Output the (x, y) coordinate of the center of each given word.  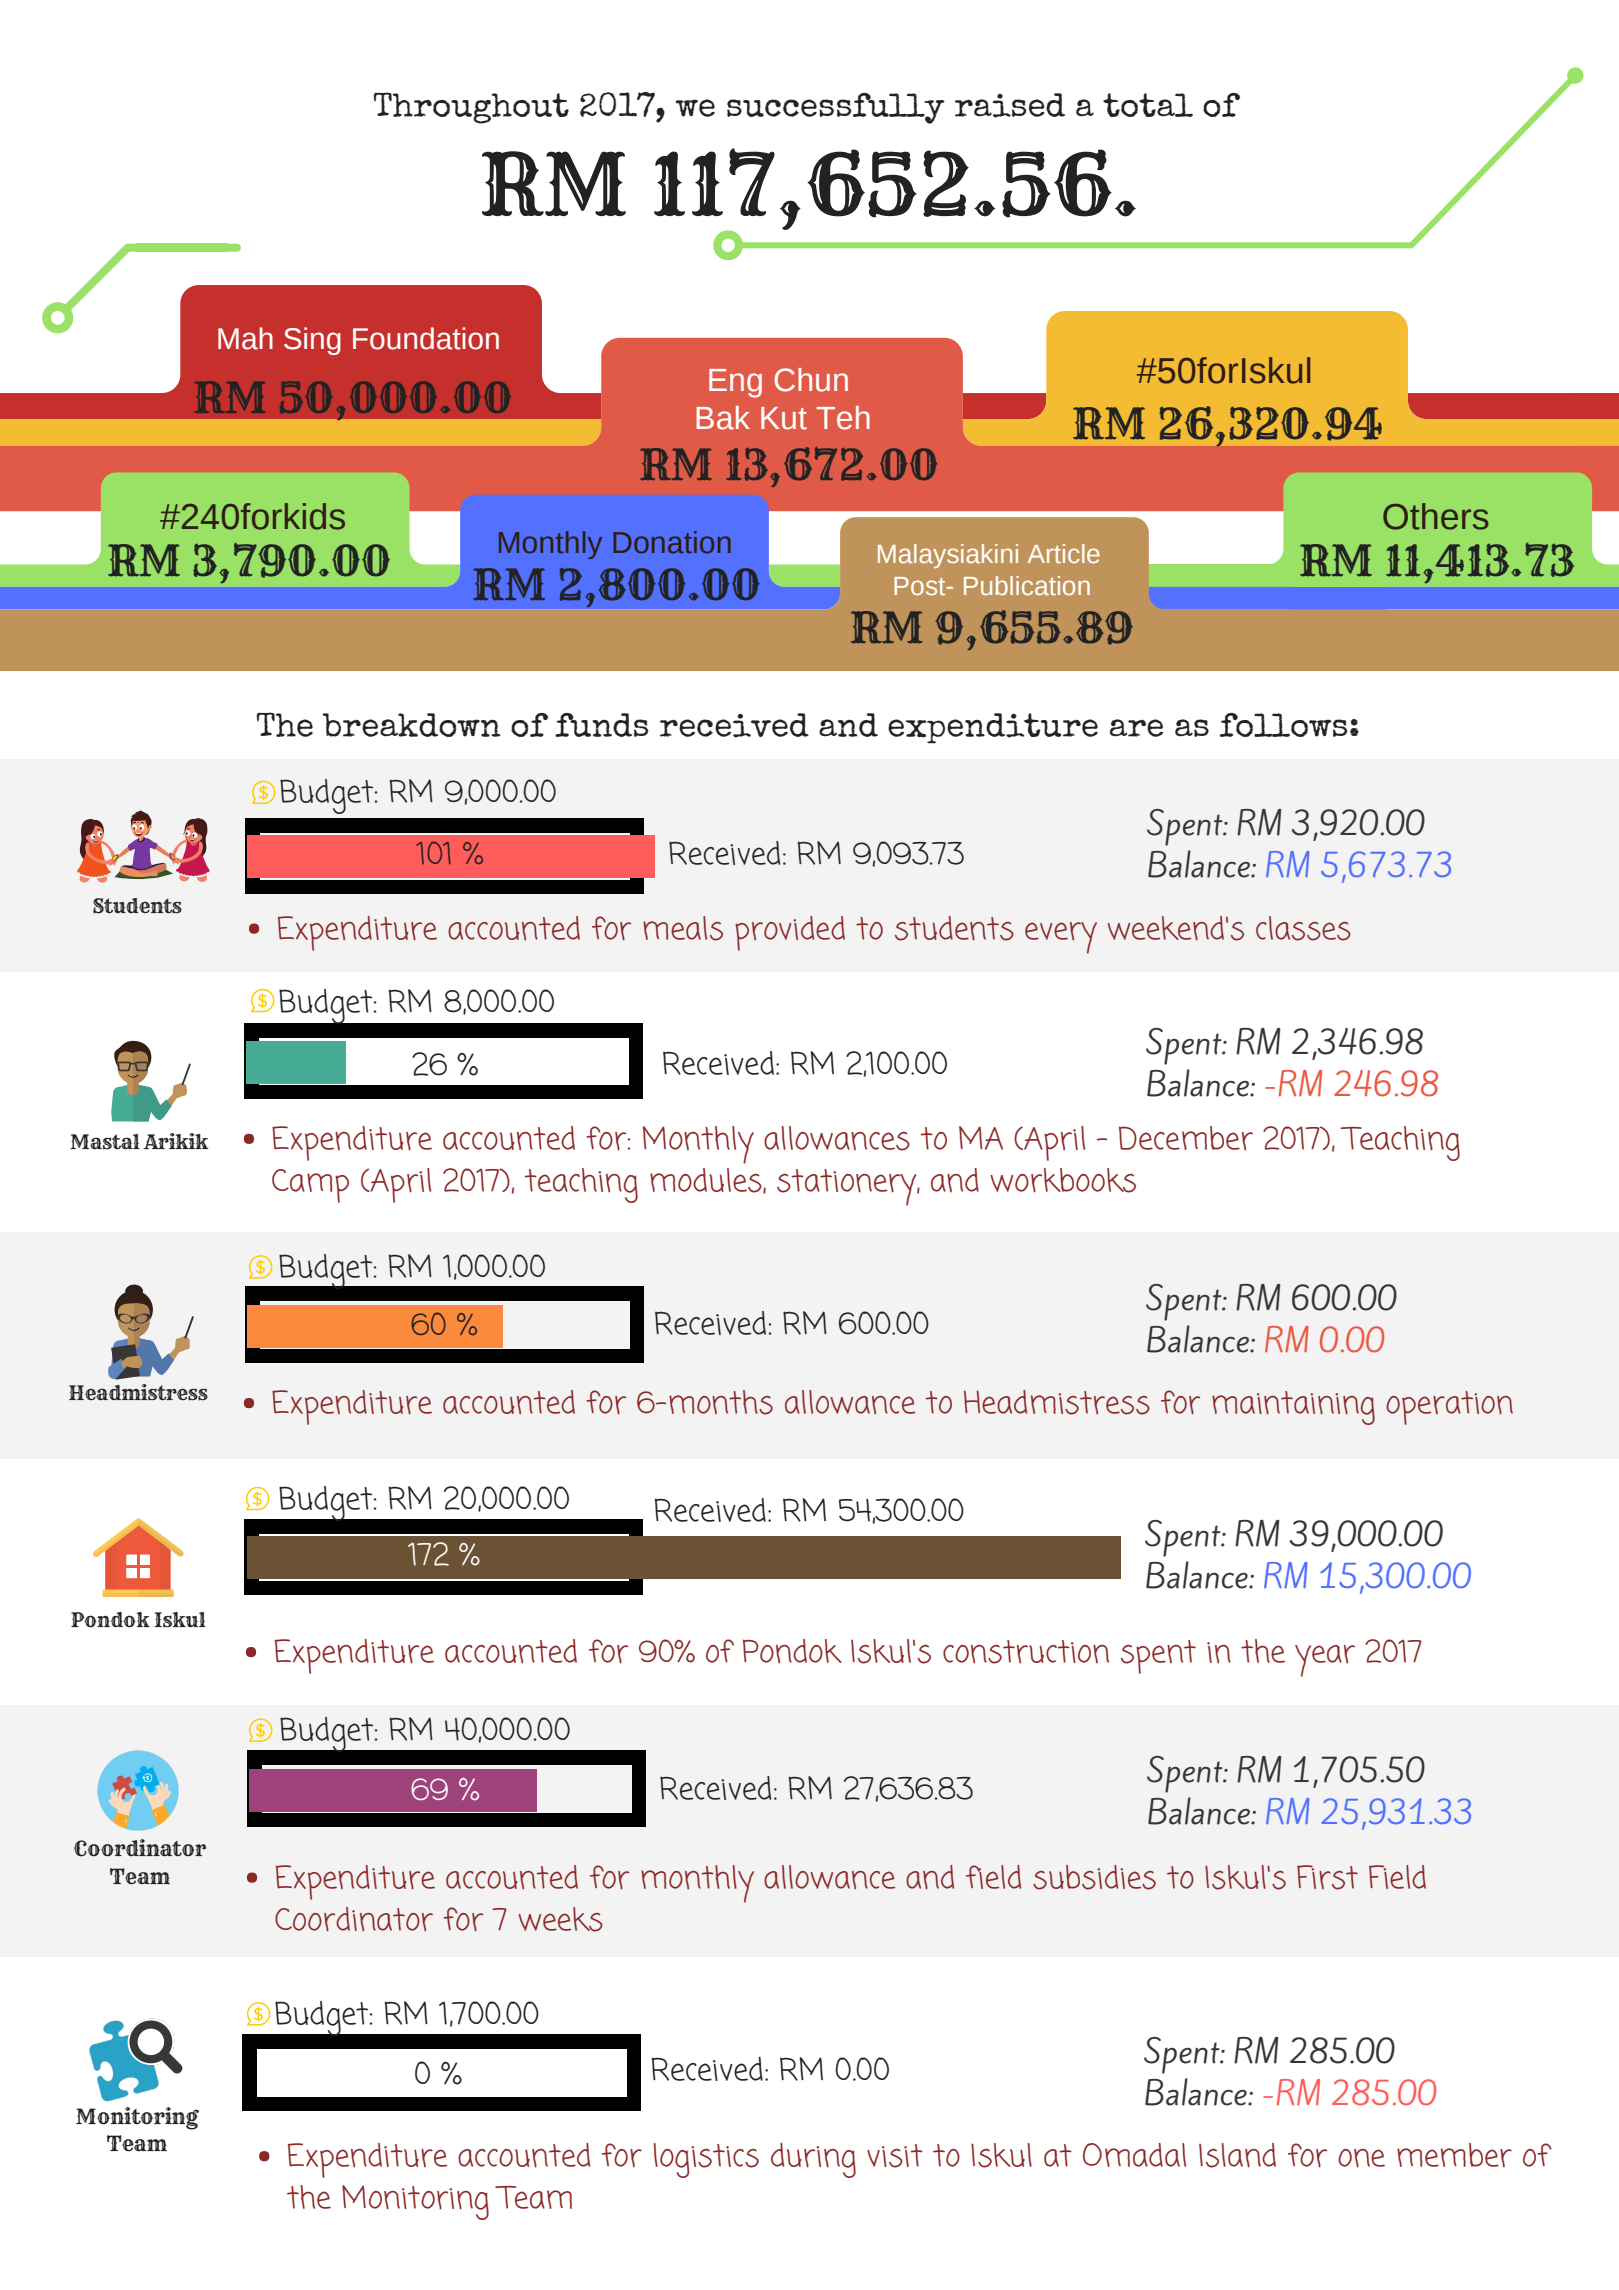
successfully (836, 108)
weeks (561, 1919)
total (1148, 105)
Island (1237, 2155)
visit (895, 2156)
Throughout (471, 108)
